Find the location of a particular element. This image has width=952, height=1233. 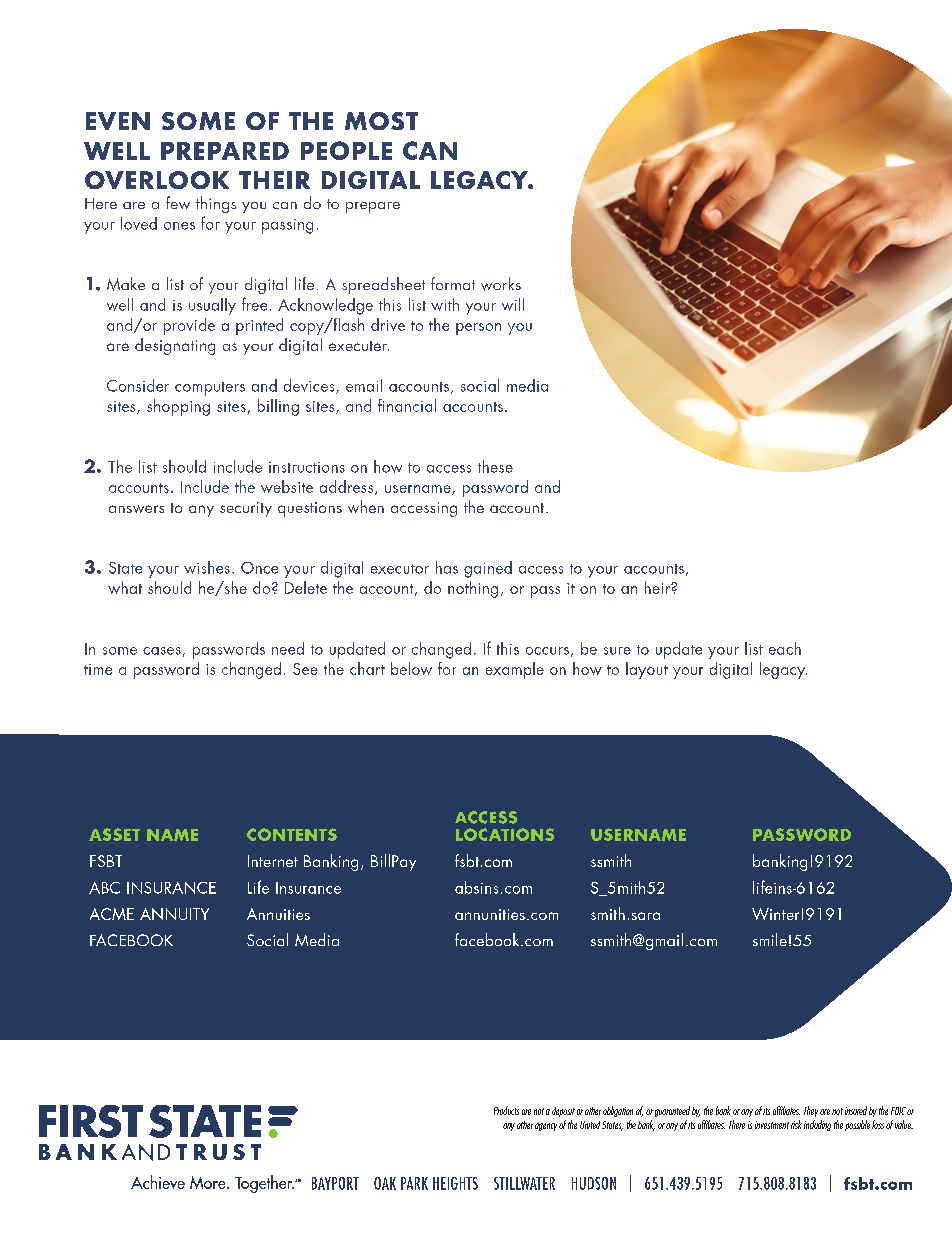

cases is located at coordinates (162, 651).
